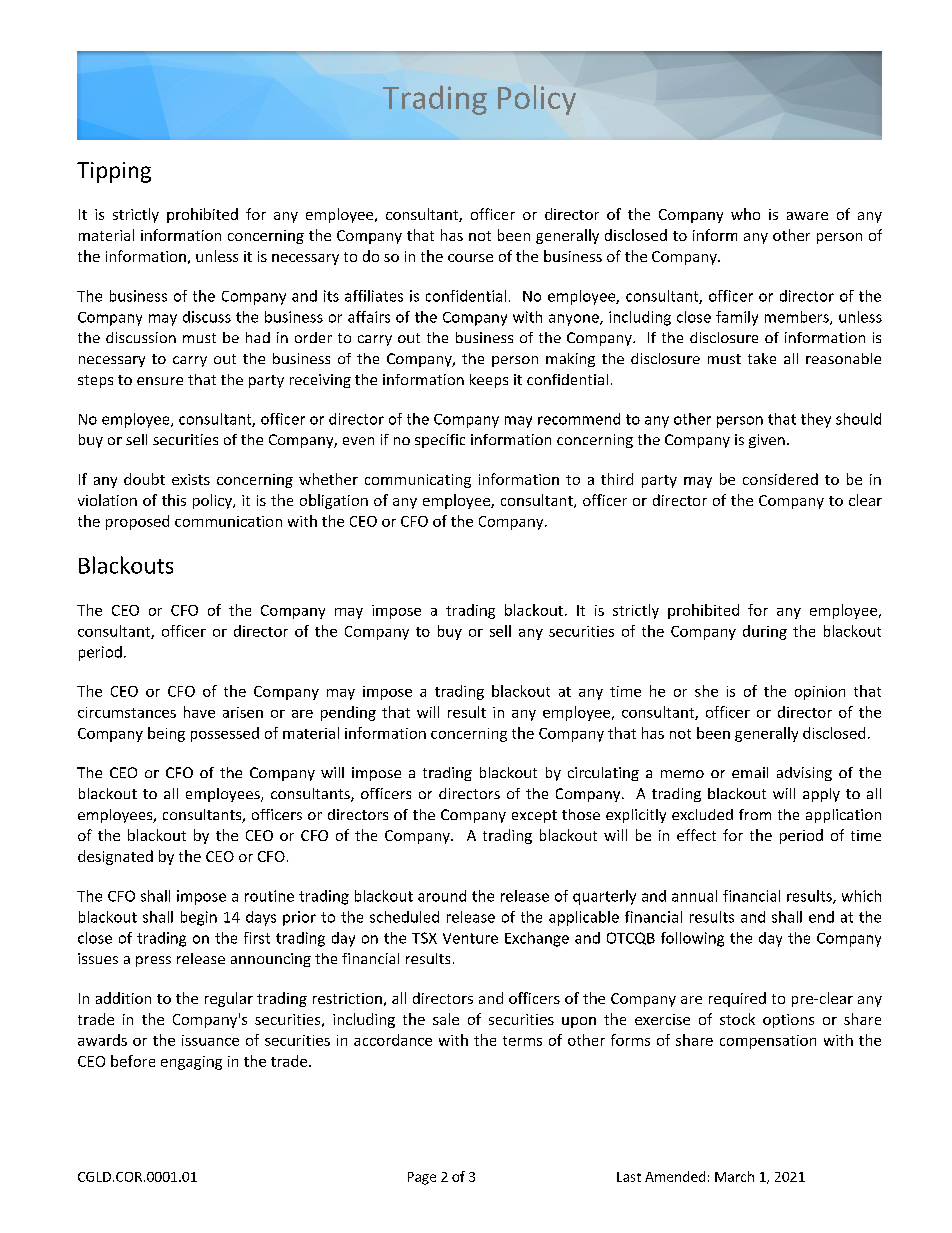  What do you see at coordinates (470, 258) in the document?
I see `course` at bounding box center [470, 258].
